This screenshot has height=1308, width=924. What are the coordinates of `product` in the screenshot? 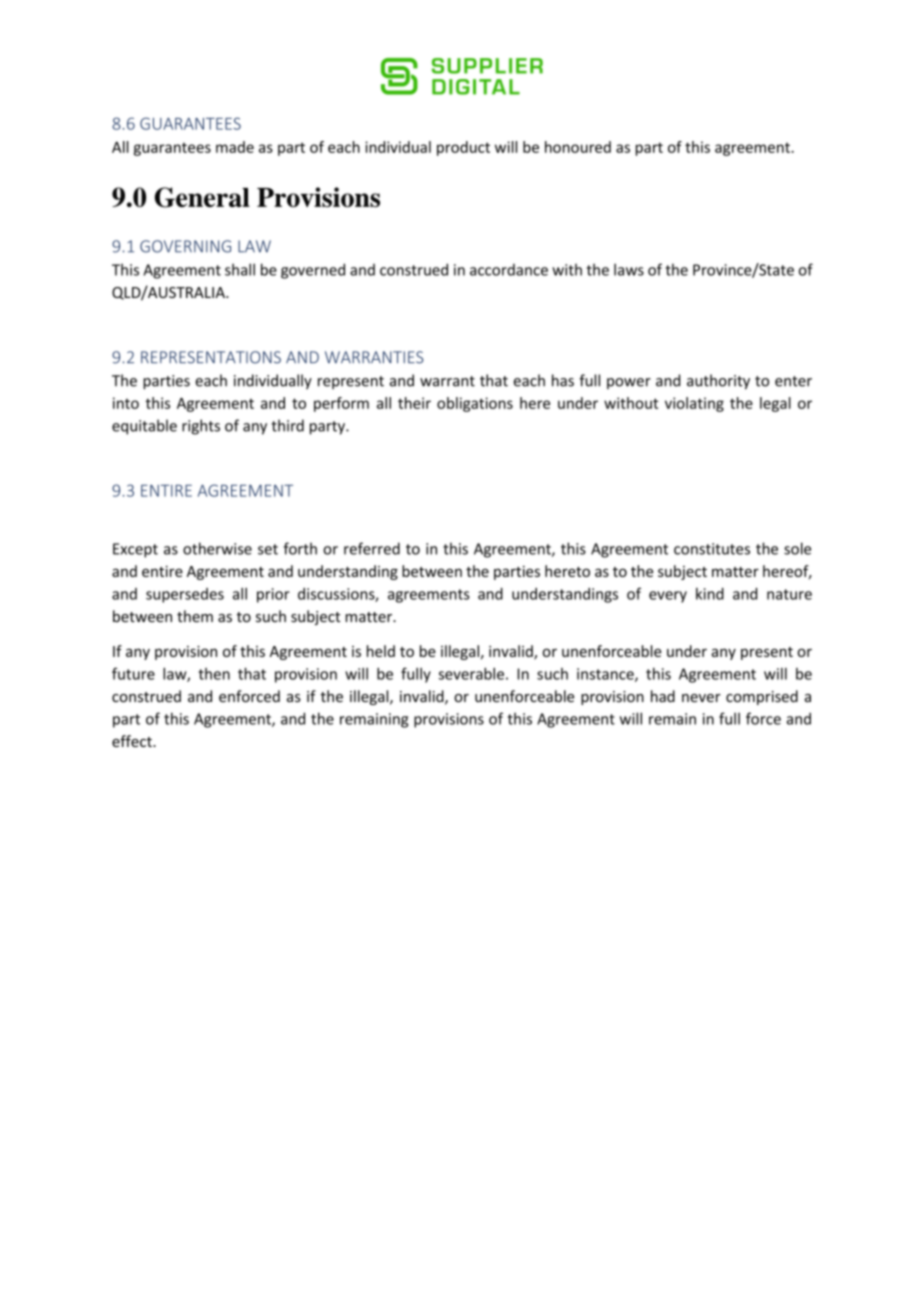 It's located at (463, 148).
